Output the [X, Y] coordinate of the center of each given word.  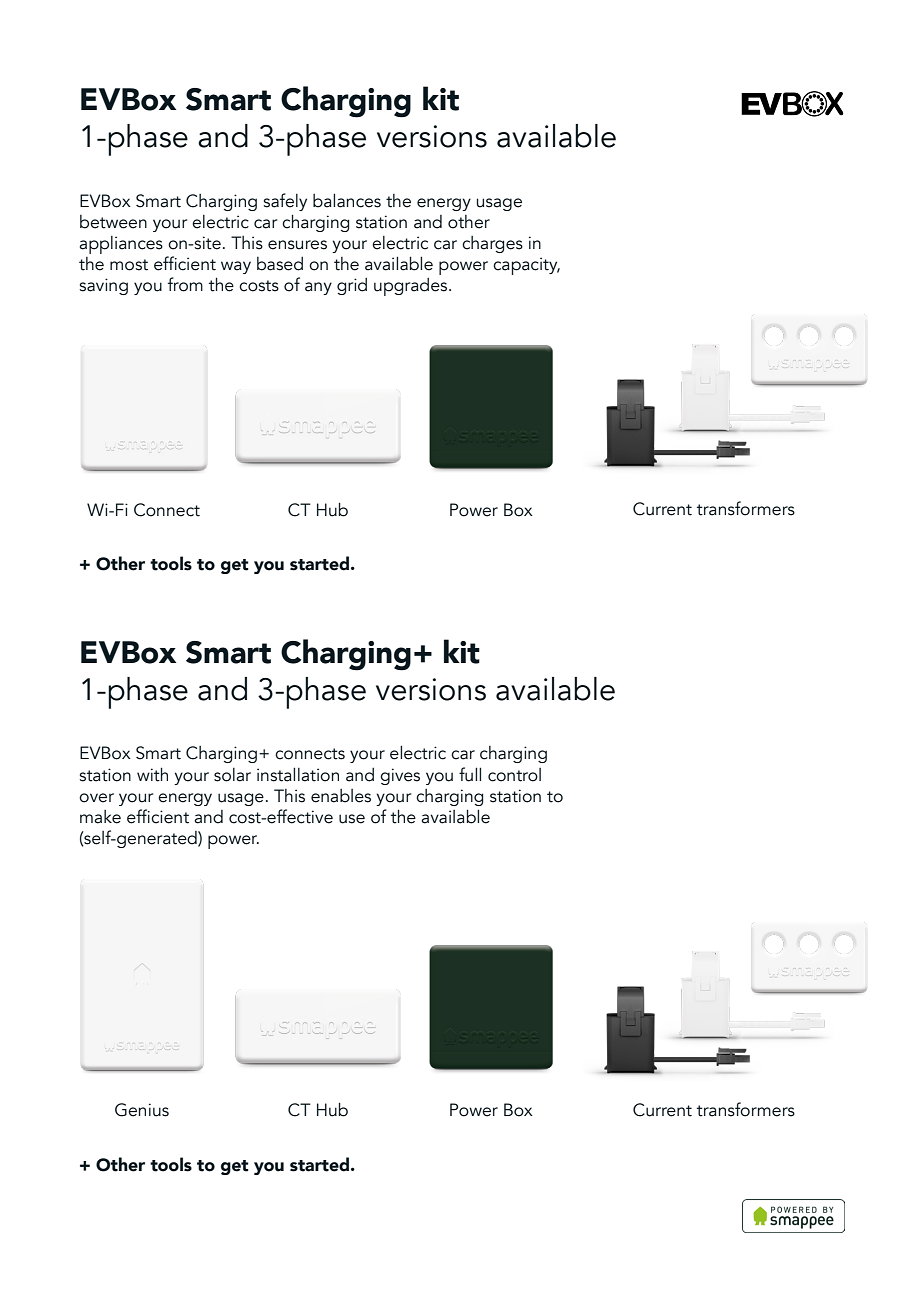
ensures [297, 245]
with [152, 774]
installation [298, 774]
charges [492, 244]
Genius [142, 1110]
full [470, 774]
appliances [121, 245]
